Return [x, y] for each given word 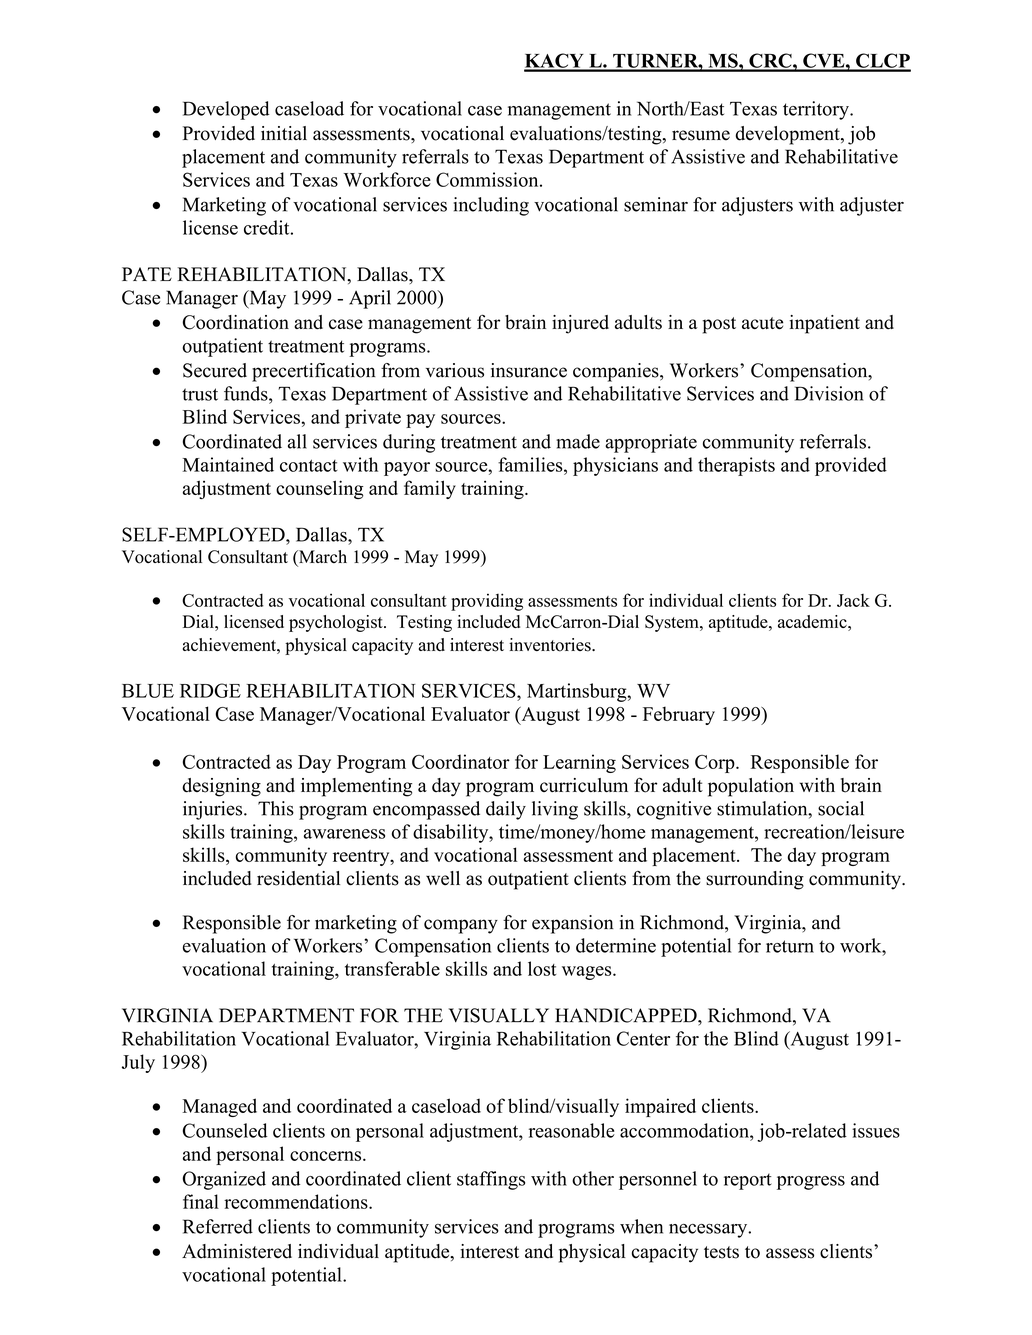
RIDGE [210, 690]
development [789, 135]
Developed [226, 110]
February [679, 715]
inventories [551, 645]
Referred [218, 1226]
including [491, 206]
